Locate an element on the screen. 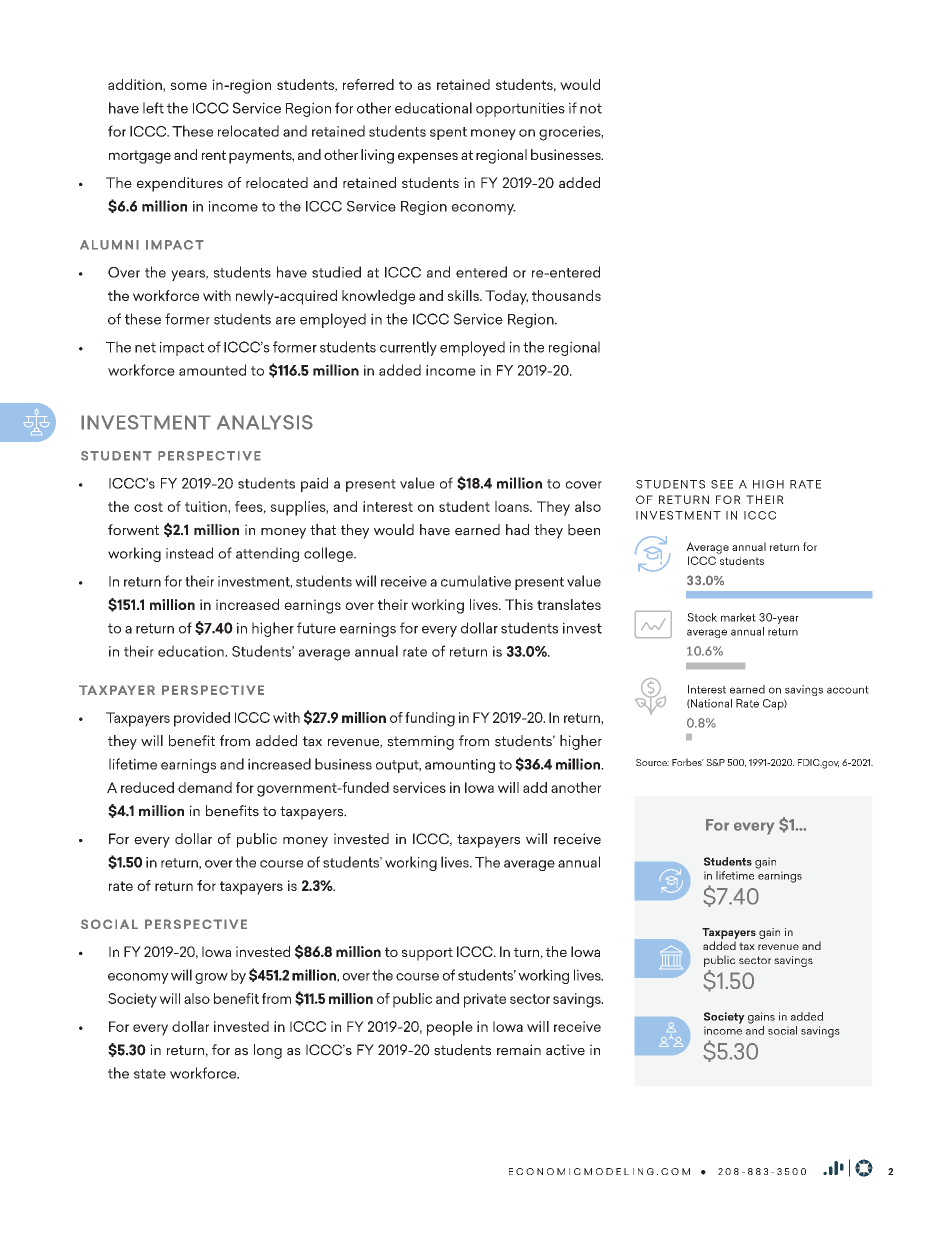 The height and width of the screenshot is (1233, 952). opportunities is located at coordinates (520, 109).
